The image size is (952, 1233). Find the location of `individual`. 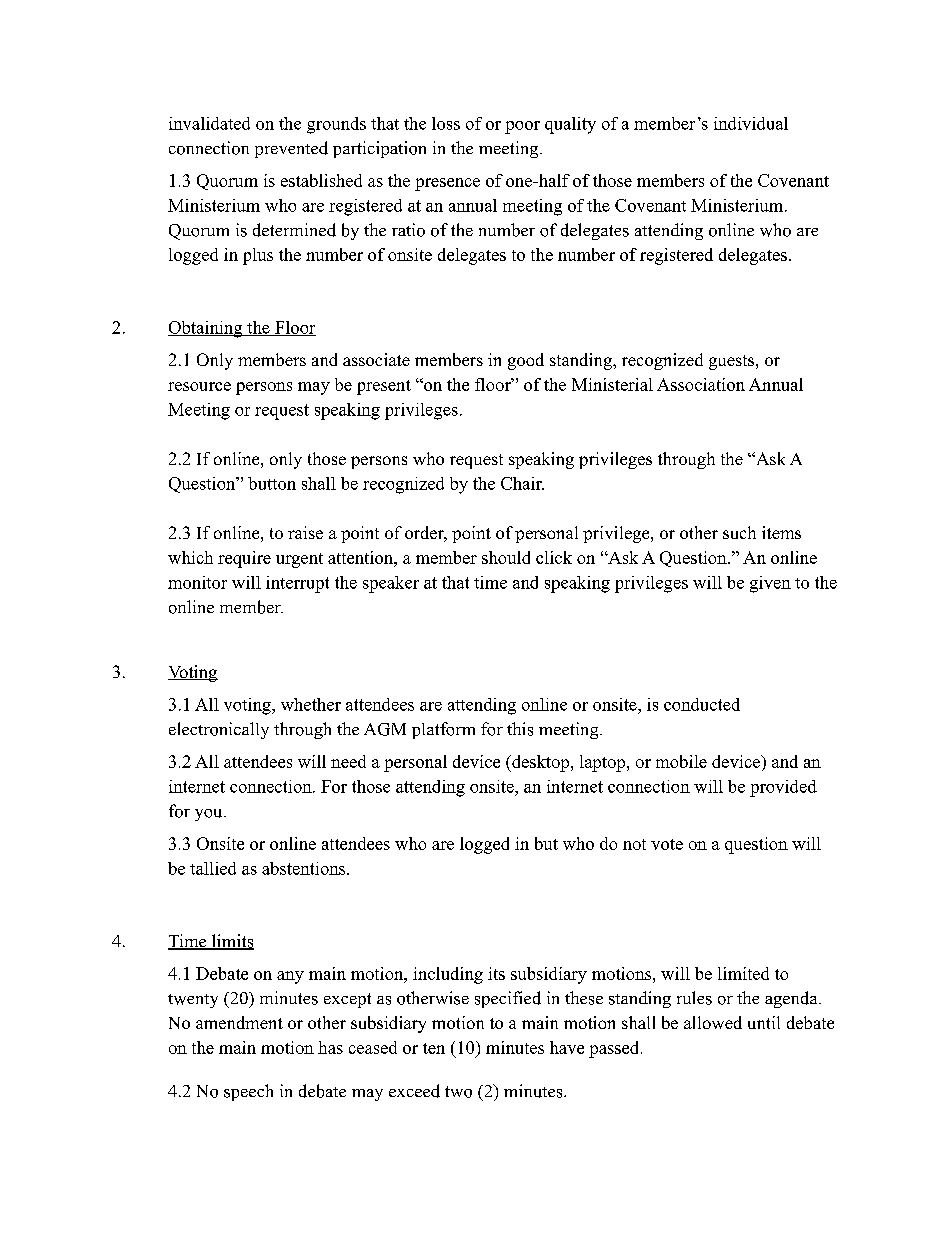

individual is located at coordinates (751, 123).
